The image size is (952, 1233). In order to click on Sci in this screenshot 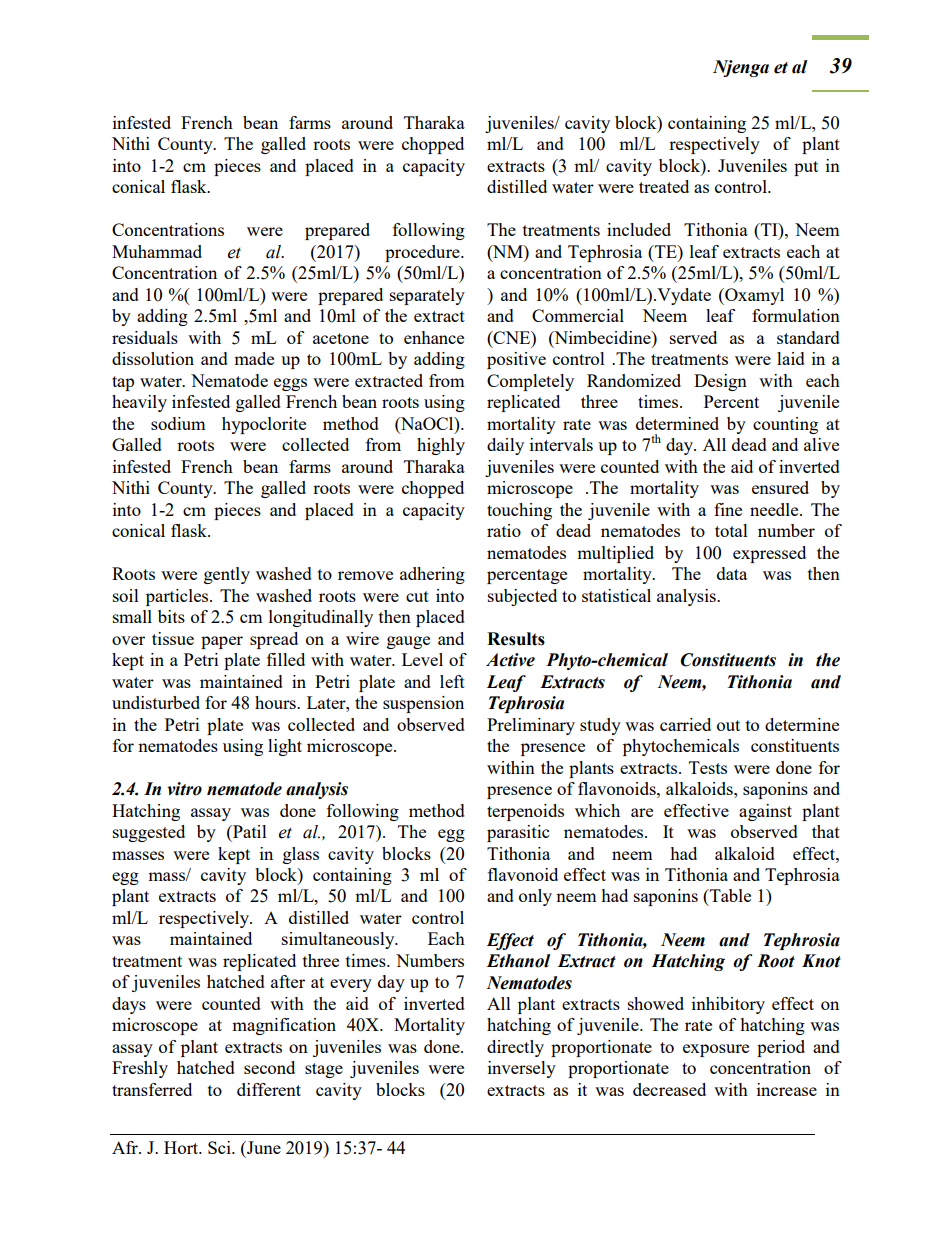, I will do `click(220, 1147)`.
